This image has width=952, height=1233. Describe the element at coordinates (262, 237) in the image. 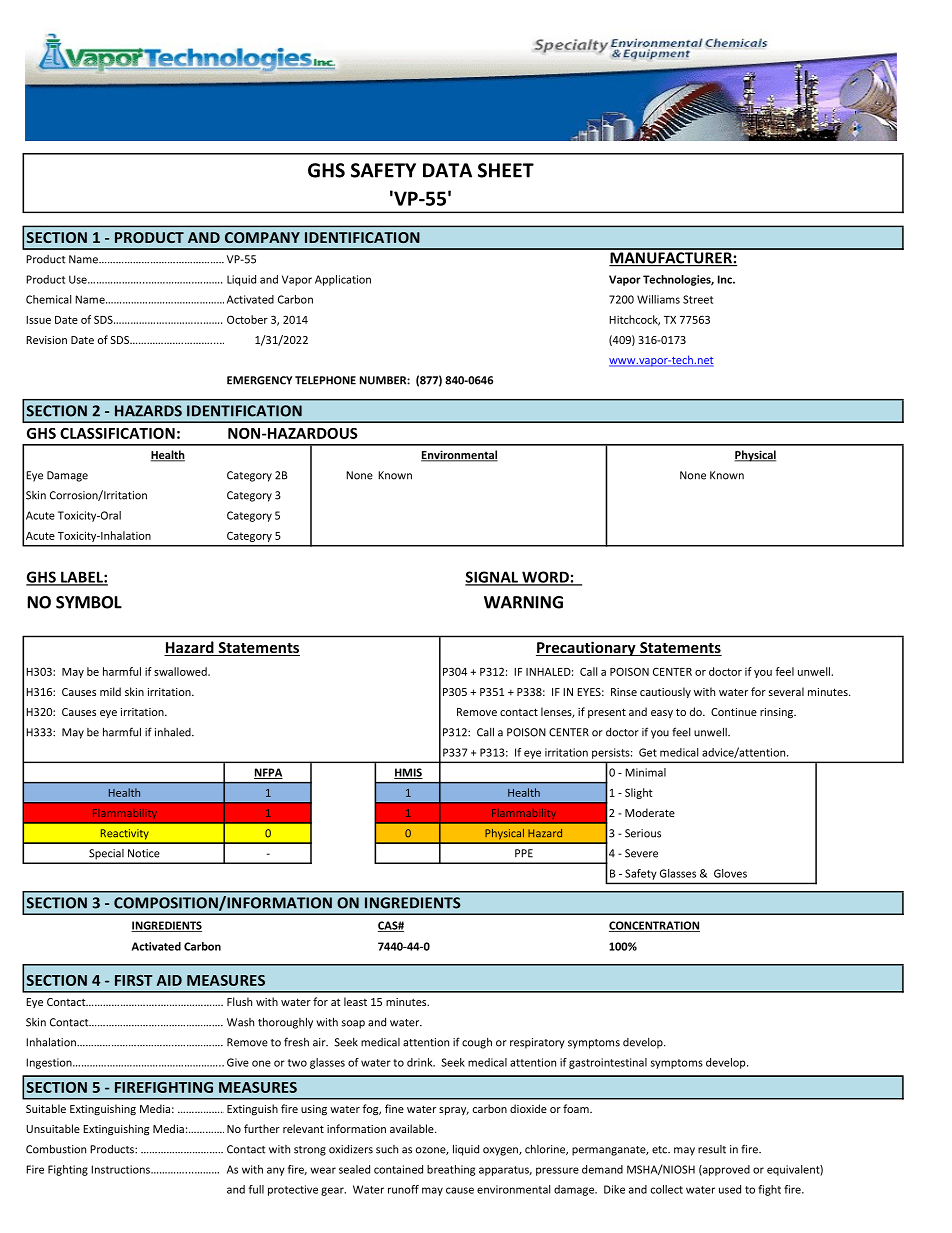

I see `COMPANY` at that location.
